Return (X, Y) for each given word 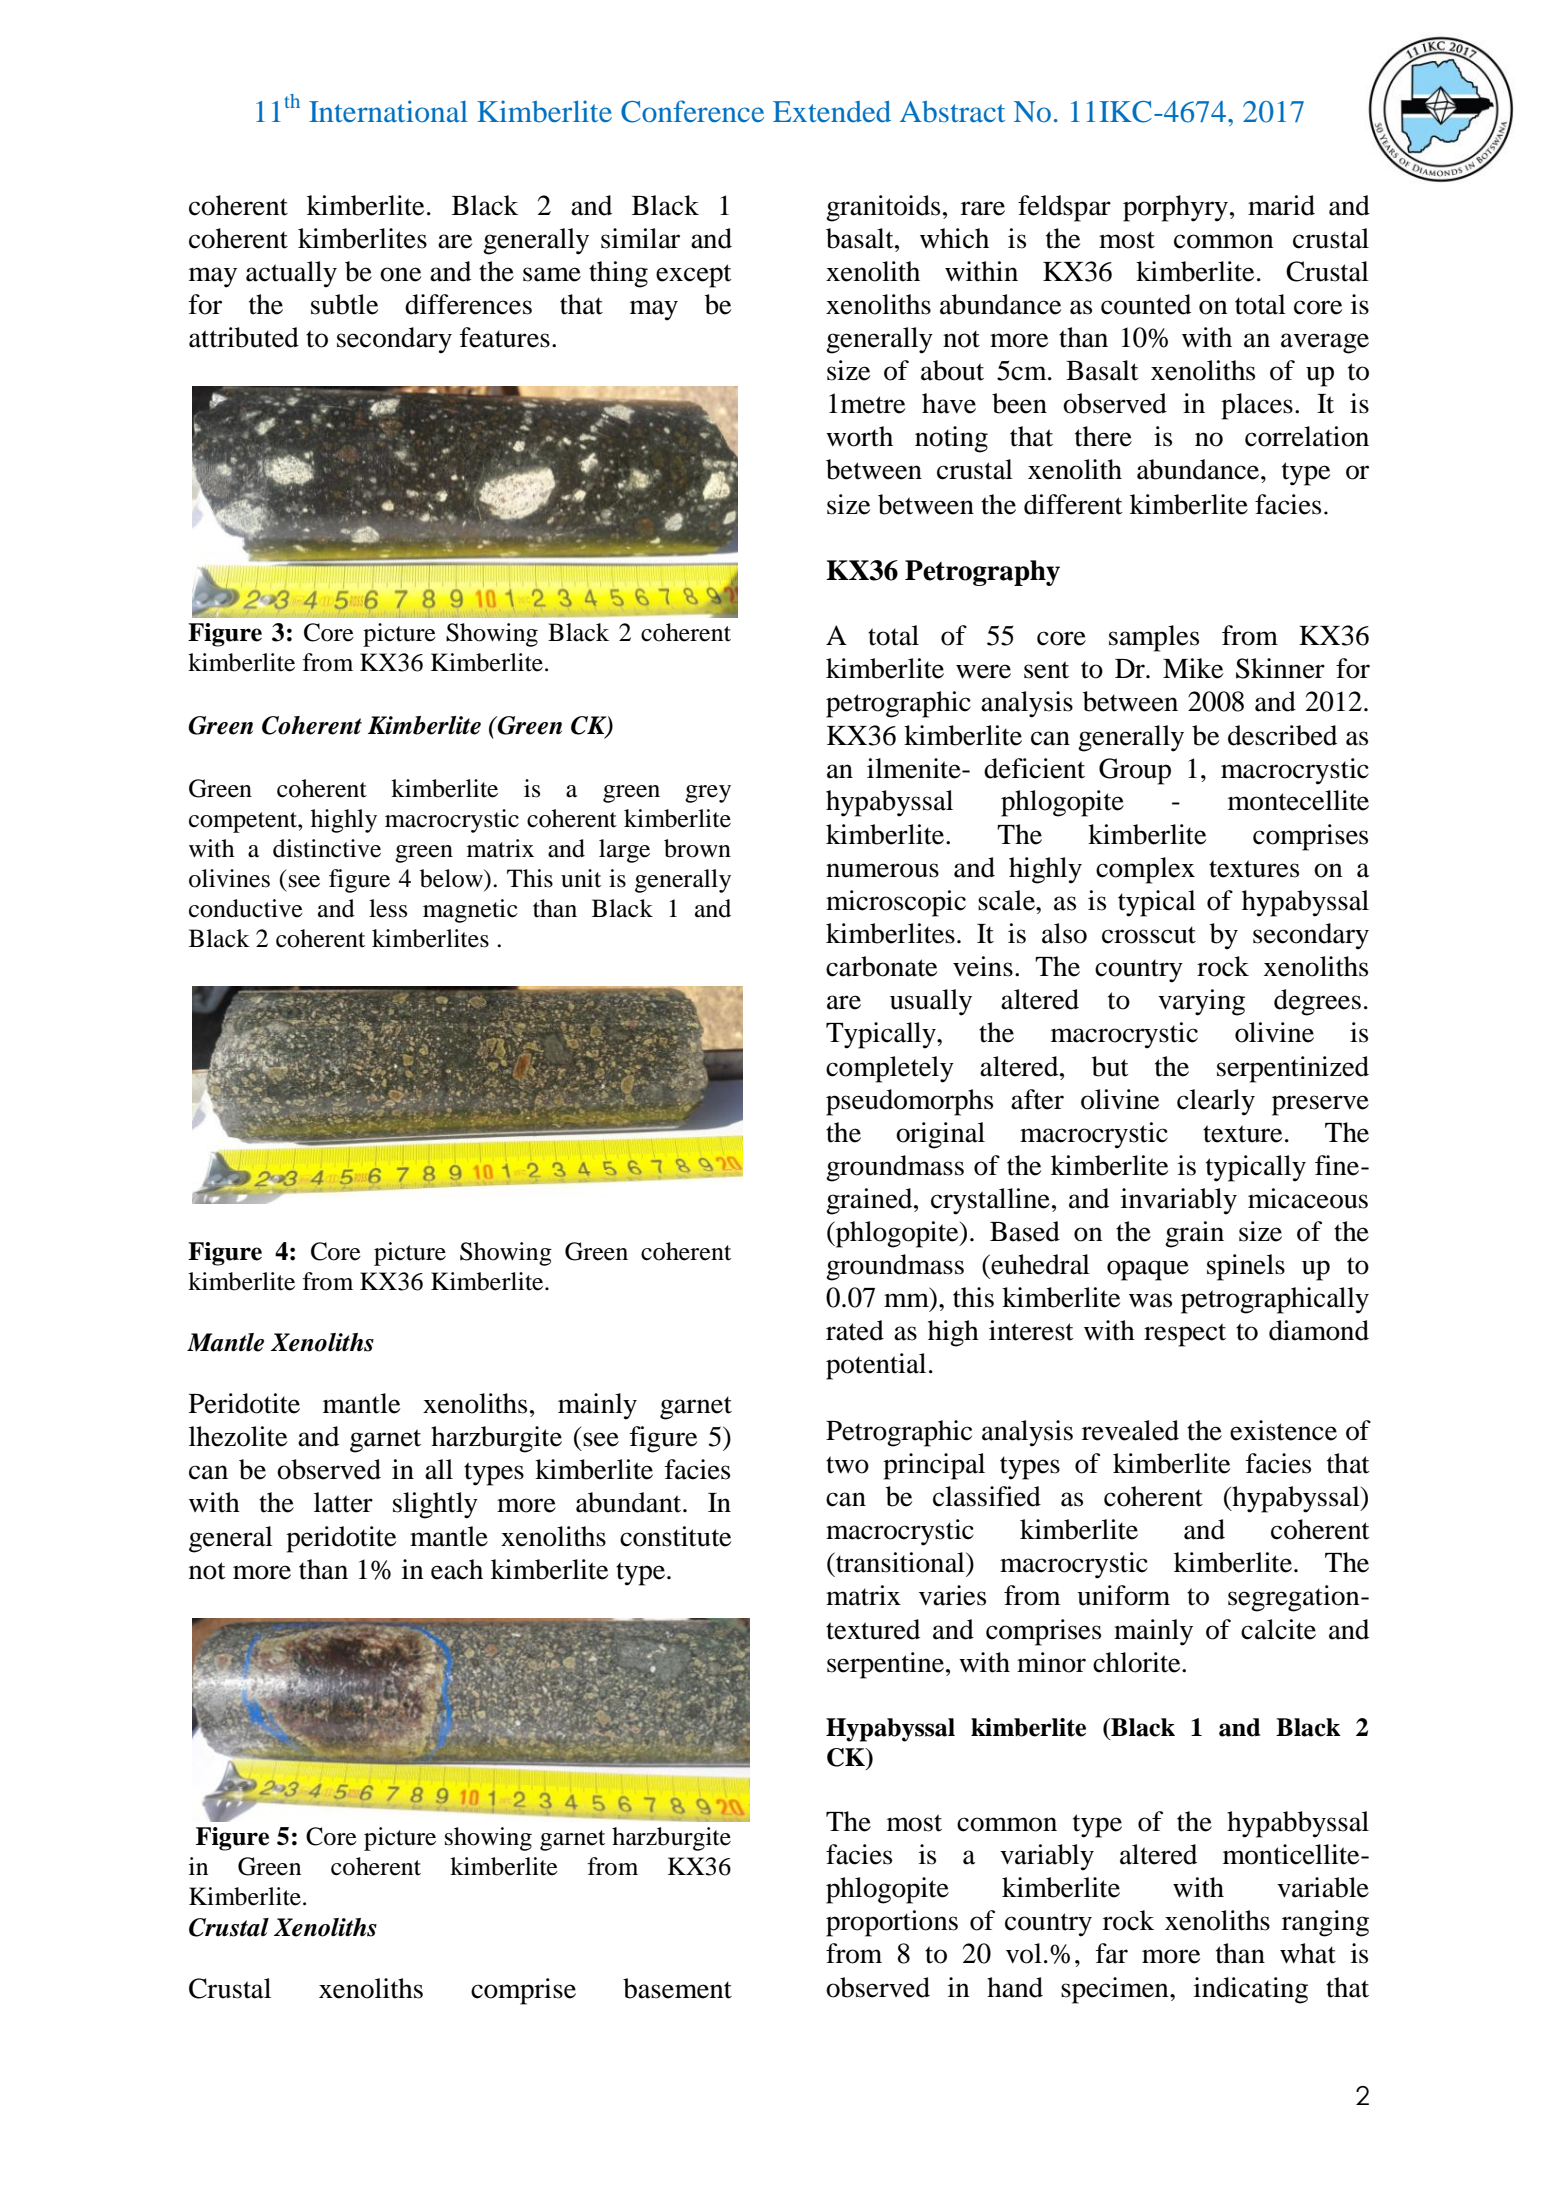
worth (859, 436)
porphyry (1175, 208)
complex (1145, 870)
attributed (244, 337)
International (388, 111)
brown (697, 848)
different (1073, 504)
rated (855, 1330)
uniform (1123, 1595)
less (388, 908)
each (457, 1569)
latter (343, 1502)
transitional (900, 1562)
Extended (832, 112)
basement (677, 1988)
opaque (1148, 1270)
